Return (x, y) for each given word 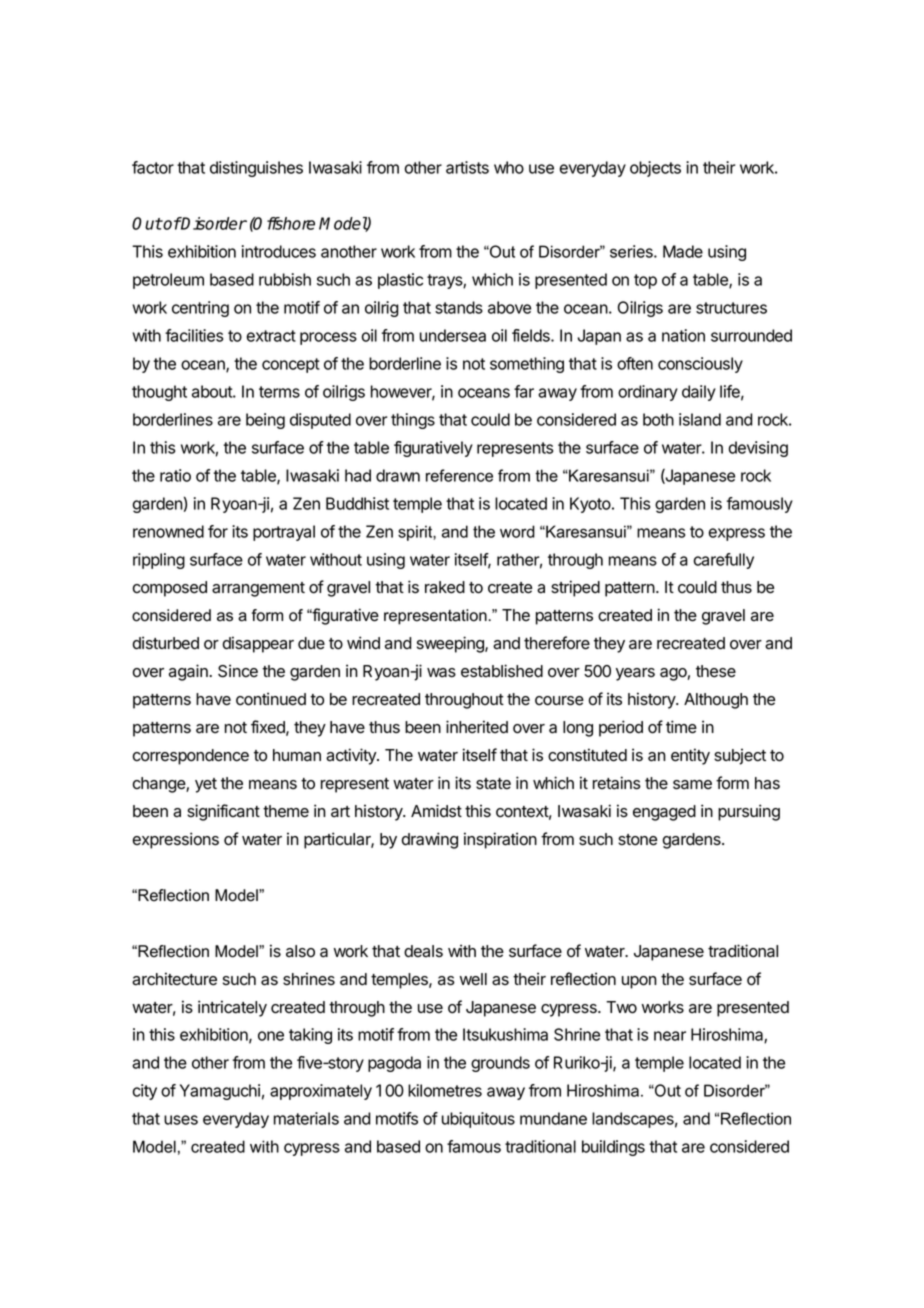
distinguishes (256, 169)
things (413, 421)
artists (467, 167)
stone (637, 840)
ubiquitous (478, 1120)
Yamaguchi (220, 1092)
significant (223, 812)
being (265, 421)
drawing (429, 840)
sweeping (451, 644)
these (716, 671)
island (700, 419)
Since (238, 671)
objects (655, 169)
